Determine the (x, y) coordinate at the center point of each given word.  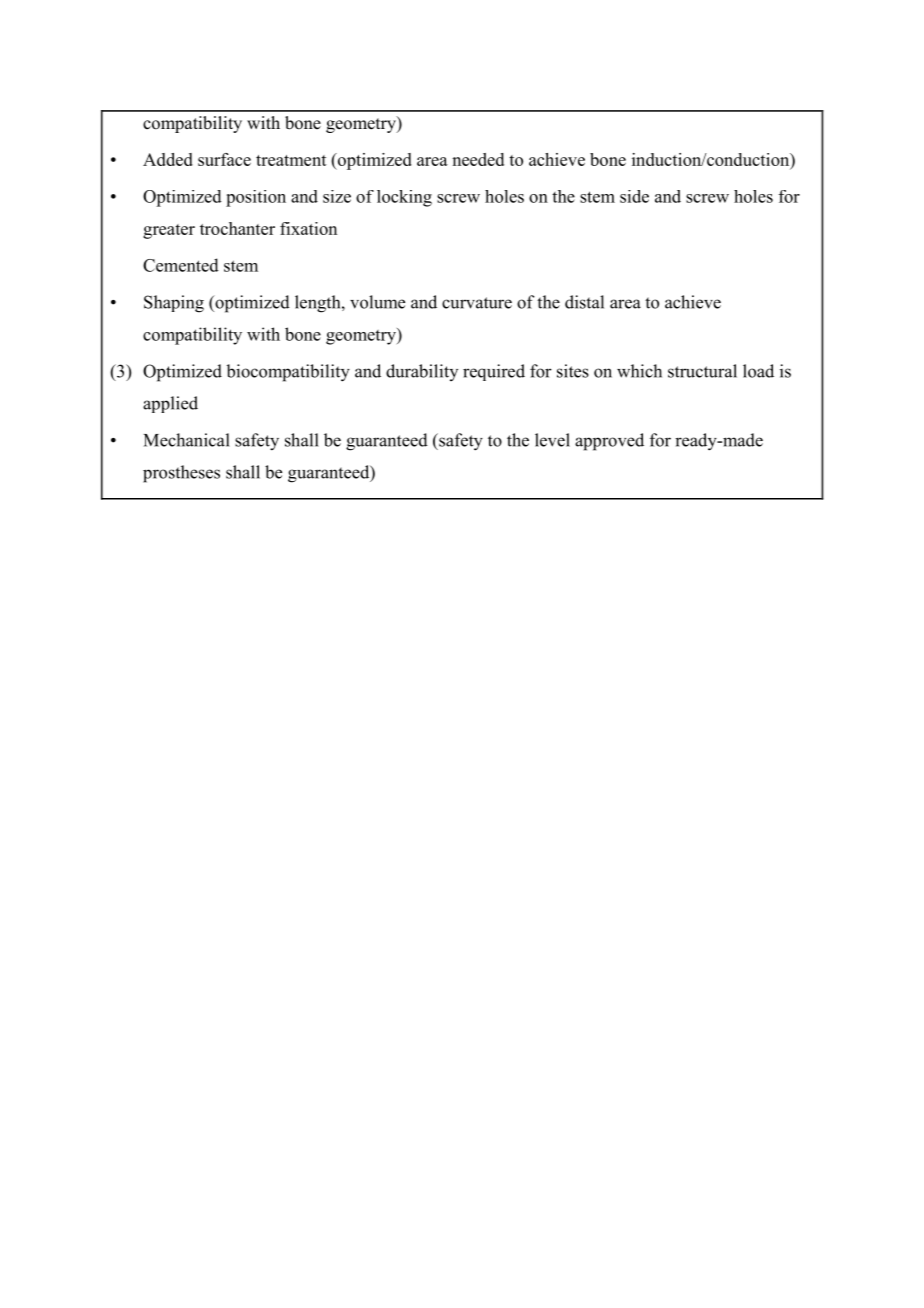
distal (584, 302)
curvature (477, 303)
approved (609, 442)
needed (478, 159)
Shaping (174, 304)
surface (224, 159)
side (634, 196)
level (552, 440)
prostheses (181, 474)
